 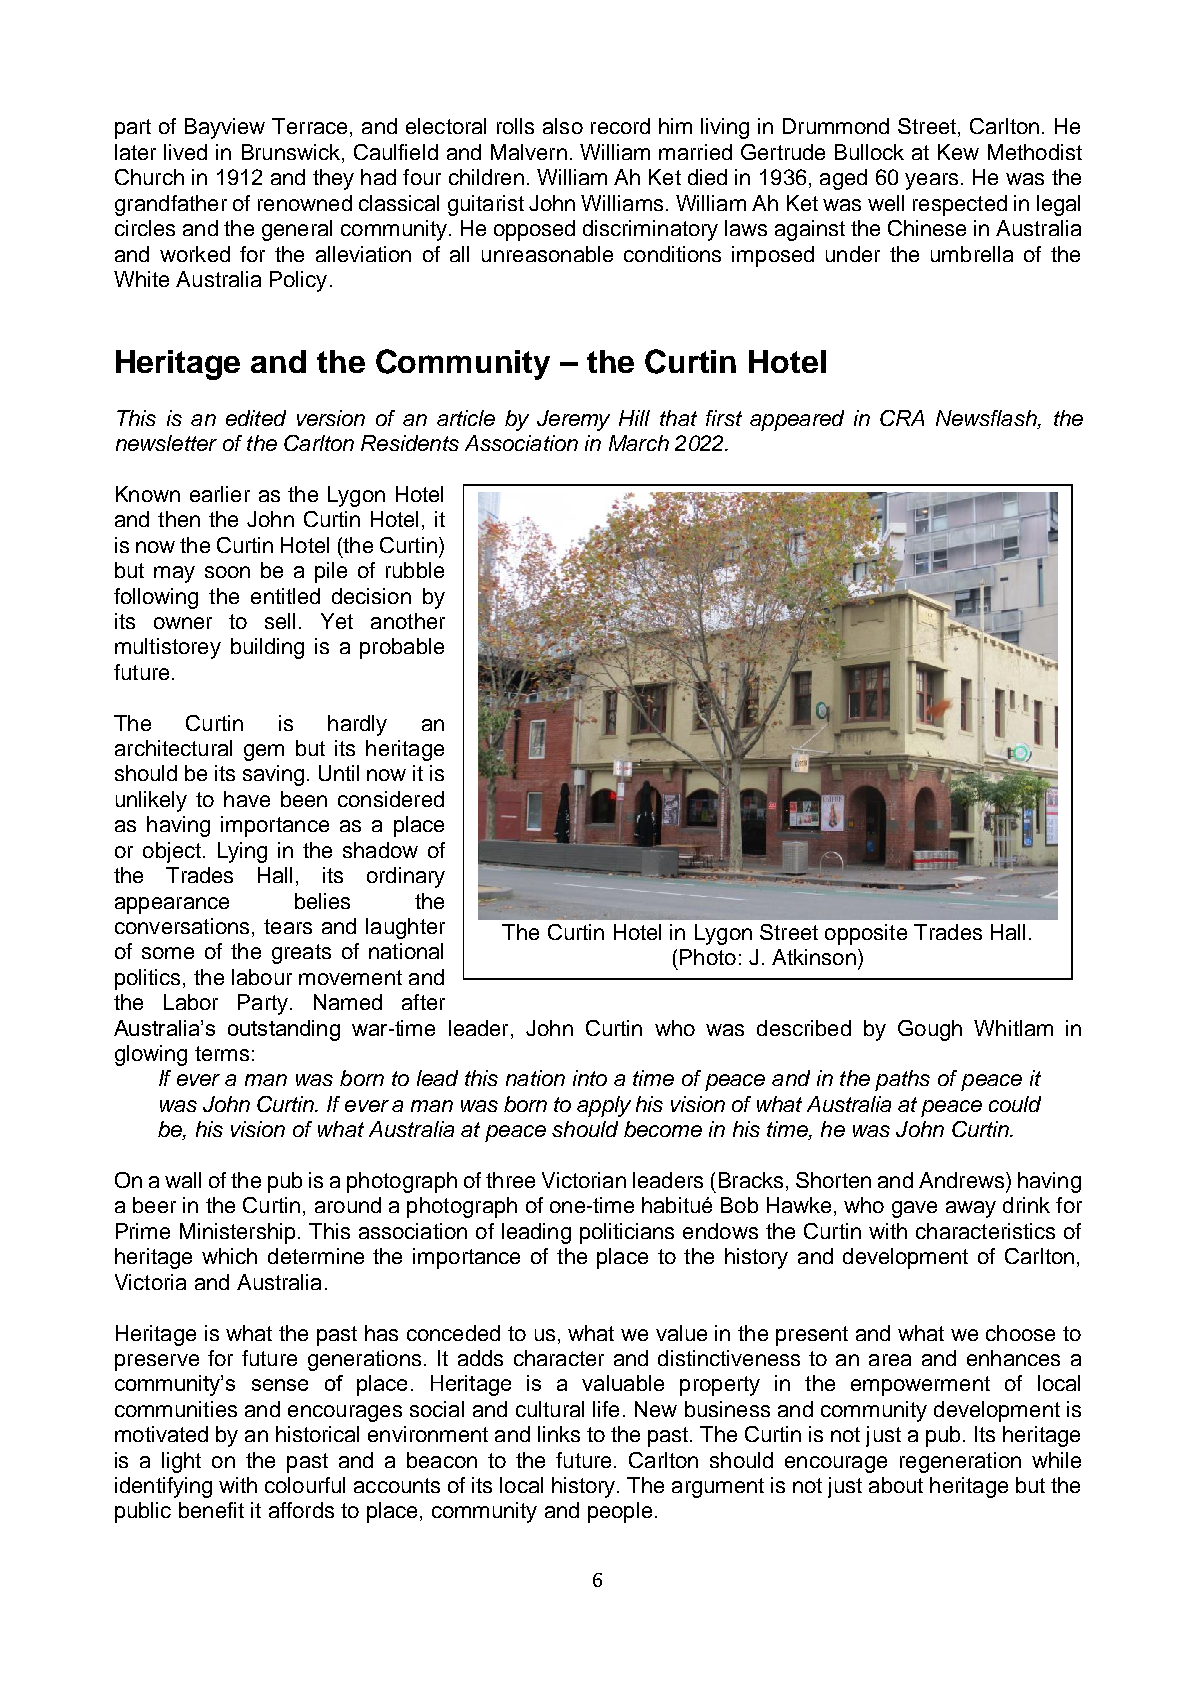 What do you see at coordinates (247, 799) in the screenshot?
I see `have` at bounding box center [247, 799].
